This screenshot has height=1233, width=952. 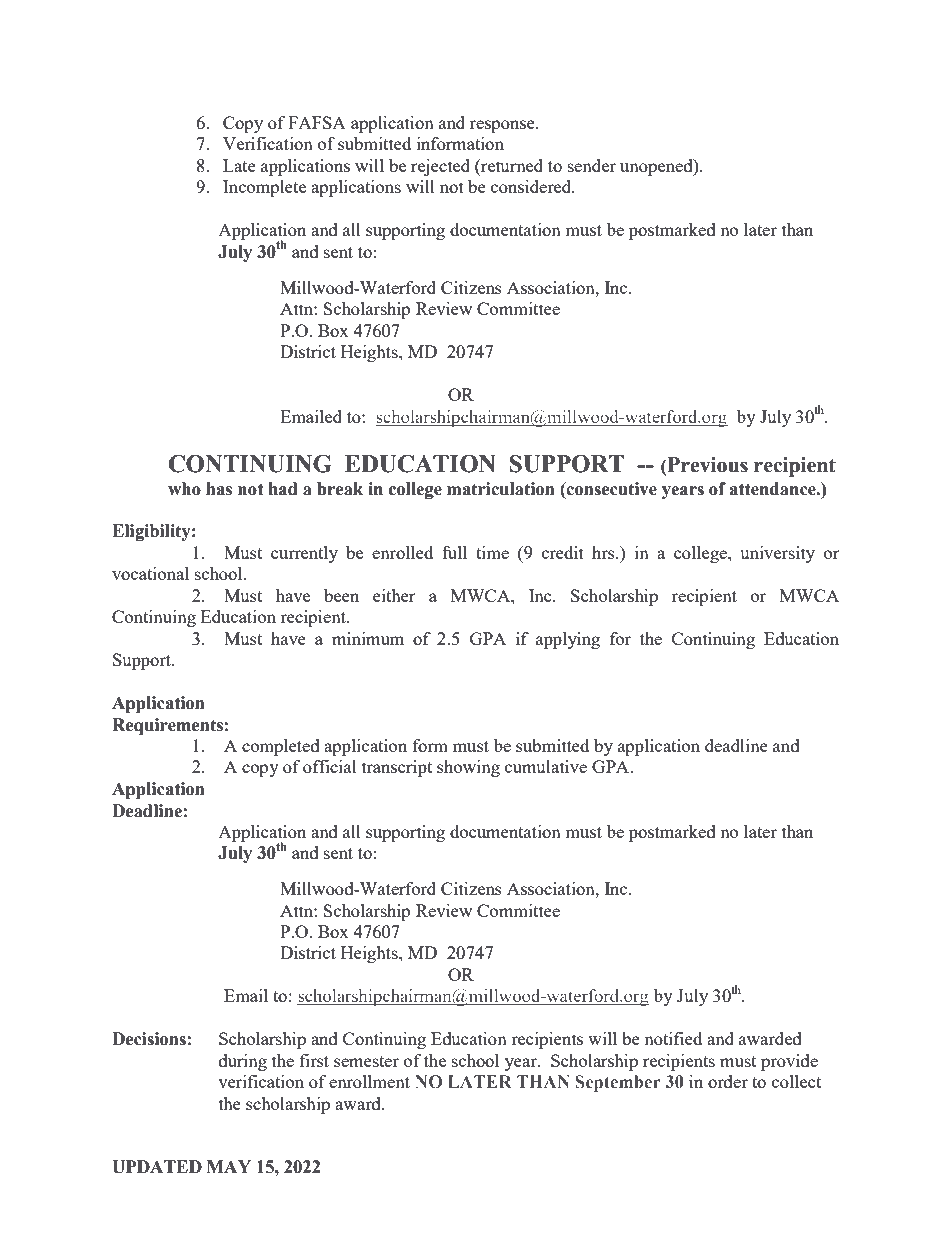 What do you see at coordinates (468, 768) in the screenshot?
I see `showing` at bounding box center [468, 768].
